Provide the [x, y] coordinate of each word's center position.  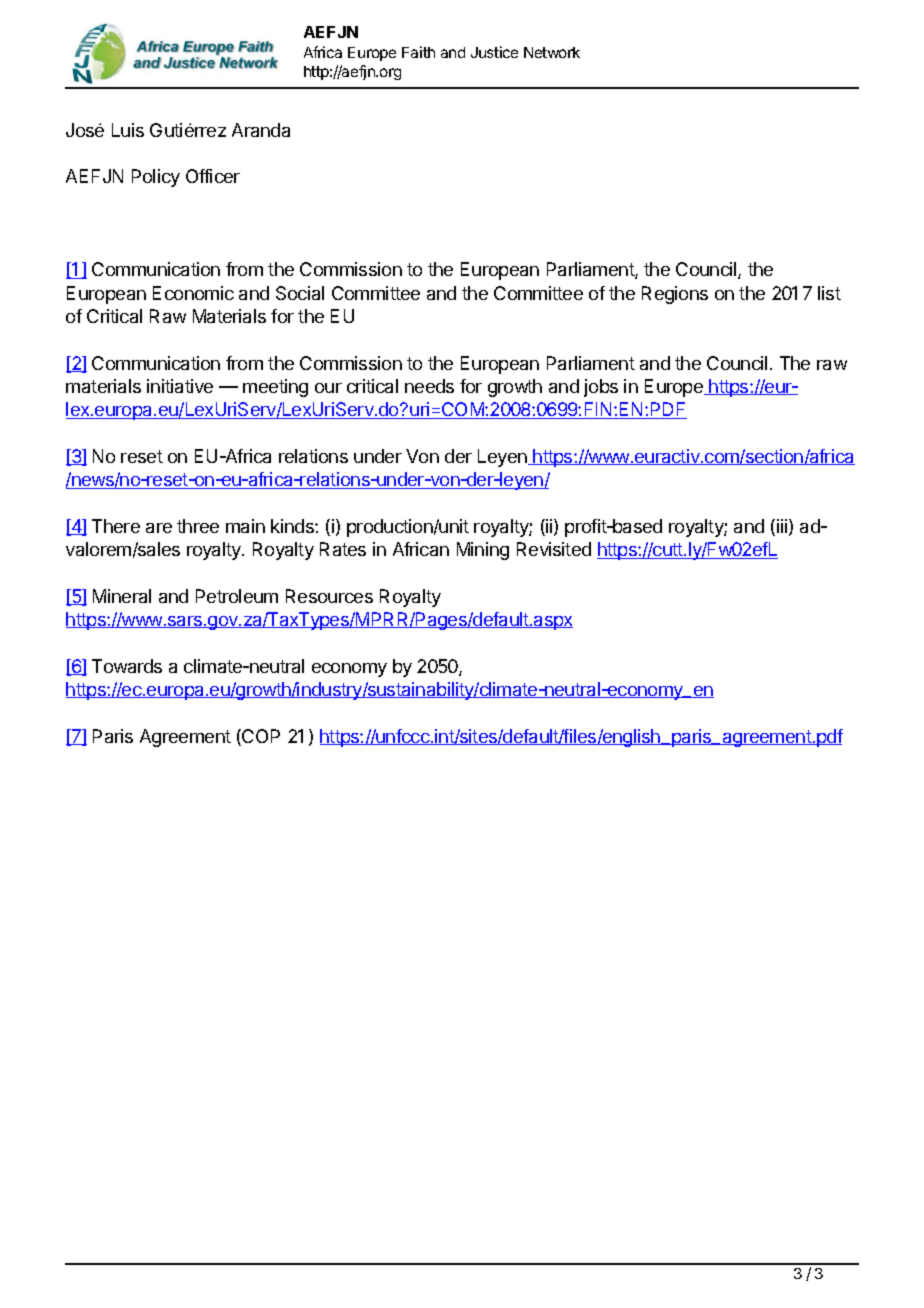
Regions [675, 295]
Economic [193, 293]
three [198, 526]
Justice [494, 52]
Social [300, 293]
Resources [329, 596]
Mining [483, 551]
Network [552, 52]
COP [260, 737]
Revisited [554, 549]
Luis [128, 130]
